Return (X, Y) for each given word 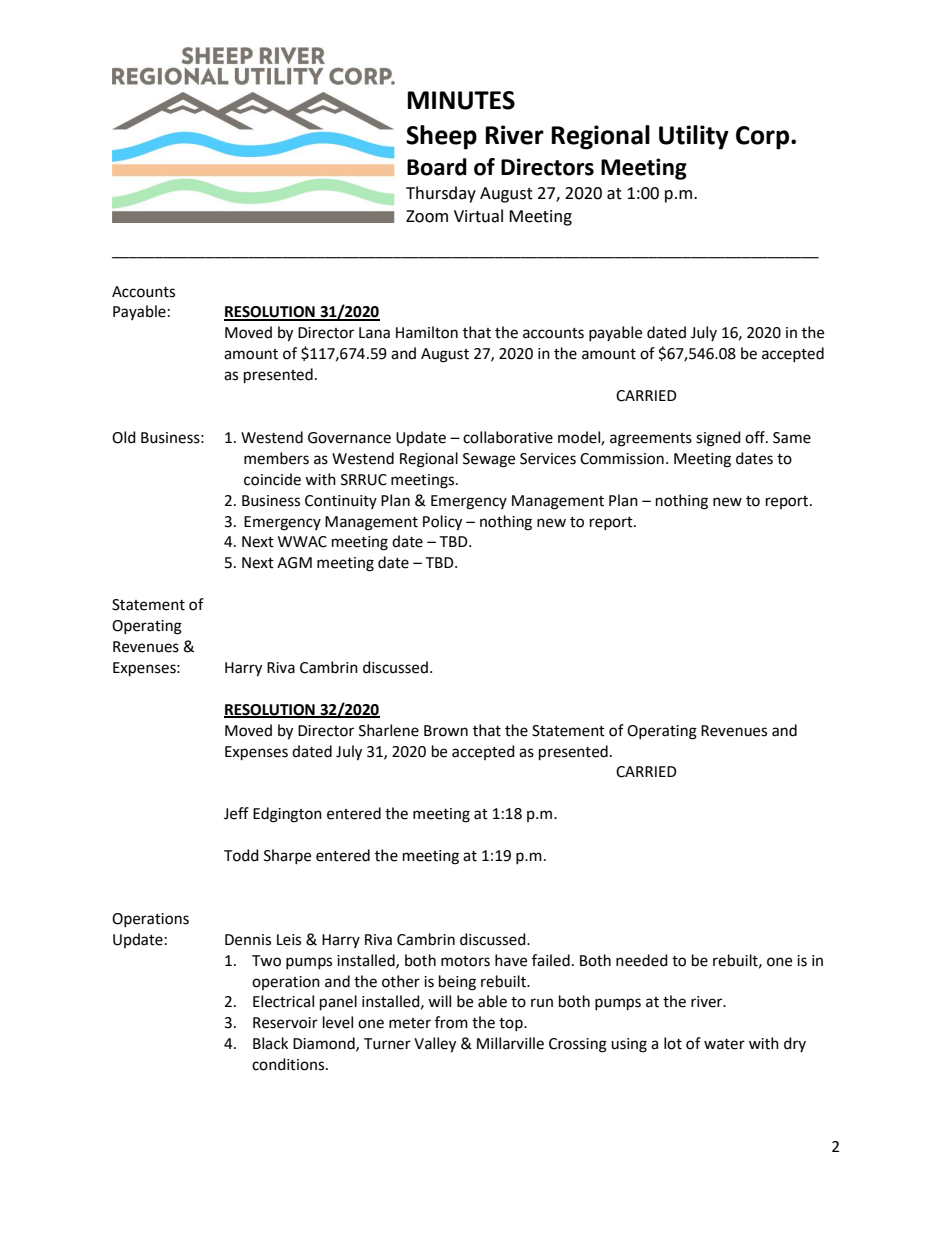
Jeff (236, 813)
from (451, 1022)
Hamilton (427, 332)
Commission (622, 459)
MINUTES (461, 100)
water (724, 1044)
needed (642, 960)
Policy (442, 523)
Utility (694, 137)
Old (124, 437)
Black (270, 1043)
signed (718, 439)
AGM (294, 563)
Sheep (441, 137)
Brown (446, 731)
